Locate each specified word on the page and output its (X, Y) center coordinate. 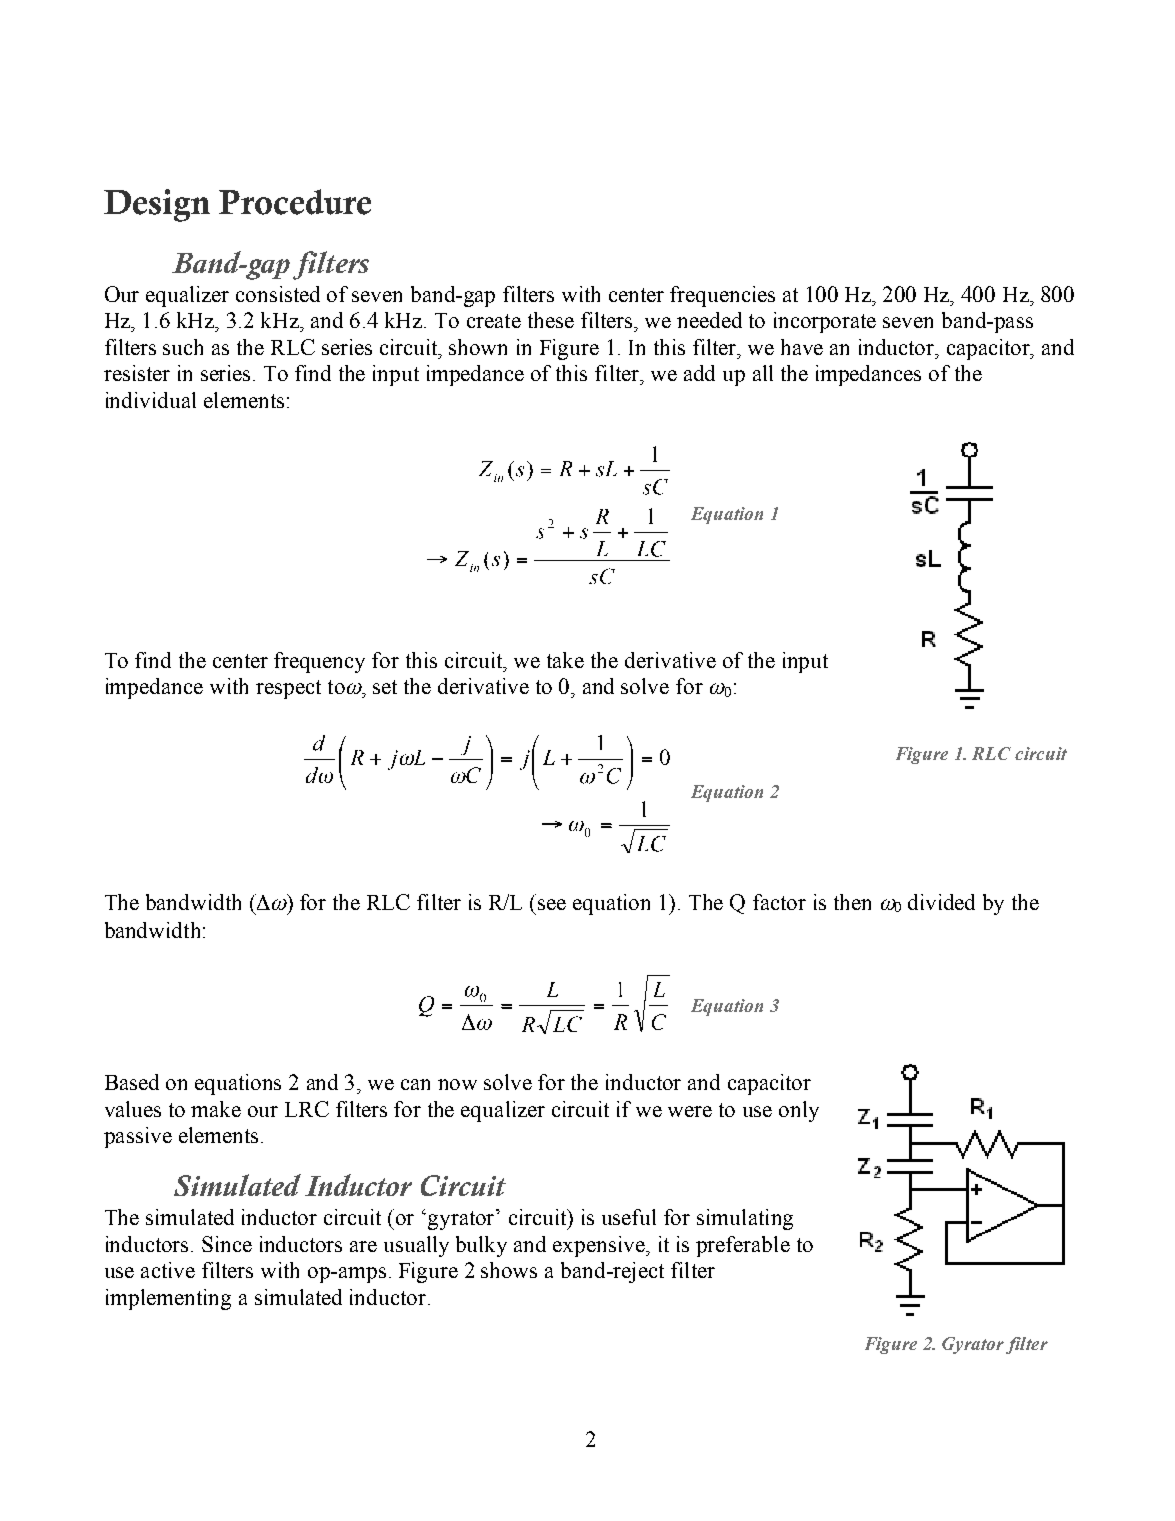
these (551, 320)
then (852, 902)
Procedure (295, 202)
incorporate (825, 322)
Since (227, 1244)
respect (288, 689)
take (565, 660)
